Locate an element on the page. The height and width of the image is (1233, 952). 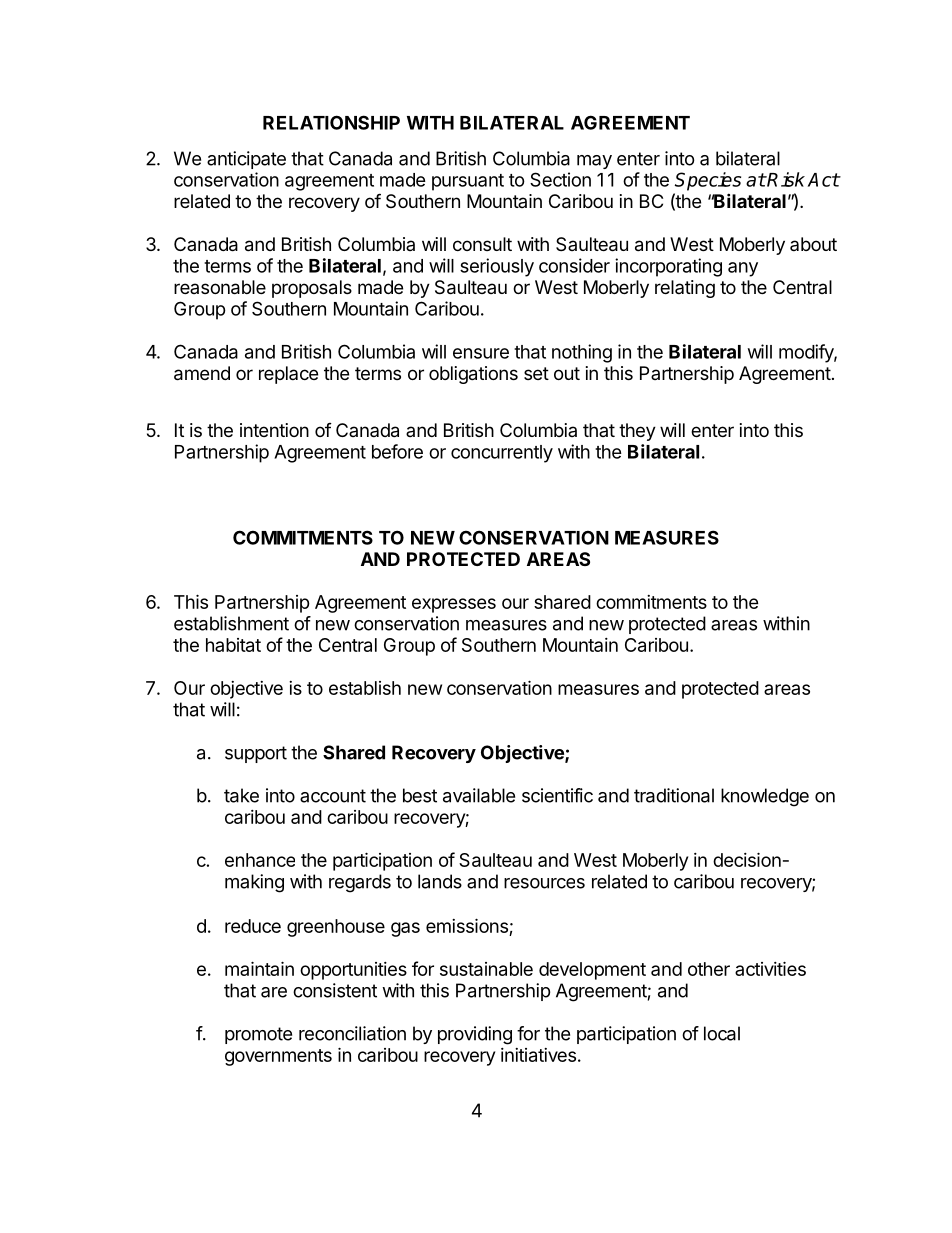
relating is located at coordinates (685, 289).
